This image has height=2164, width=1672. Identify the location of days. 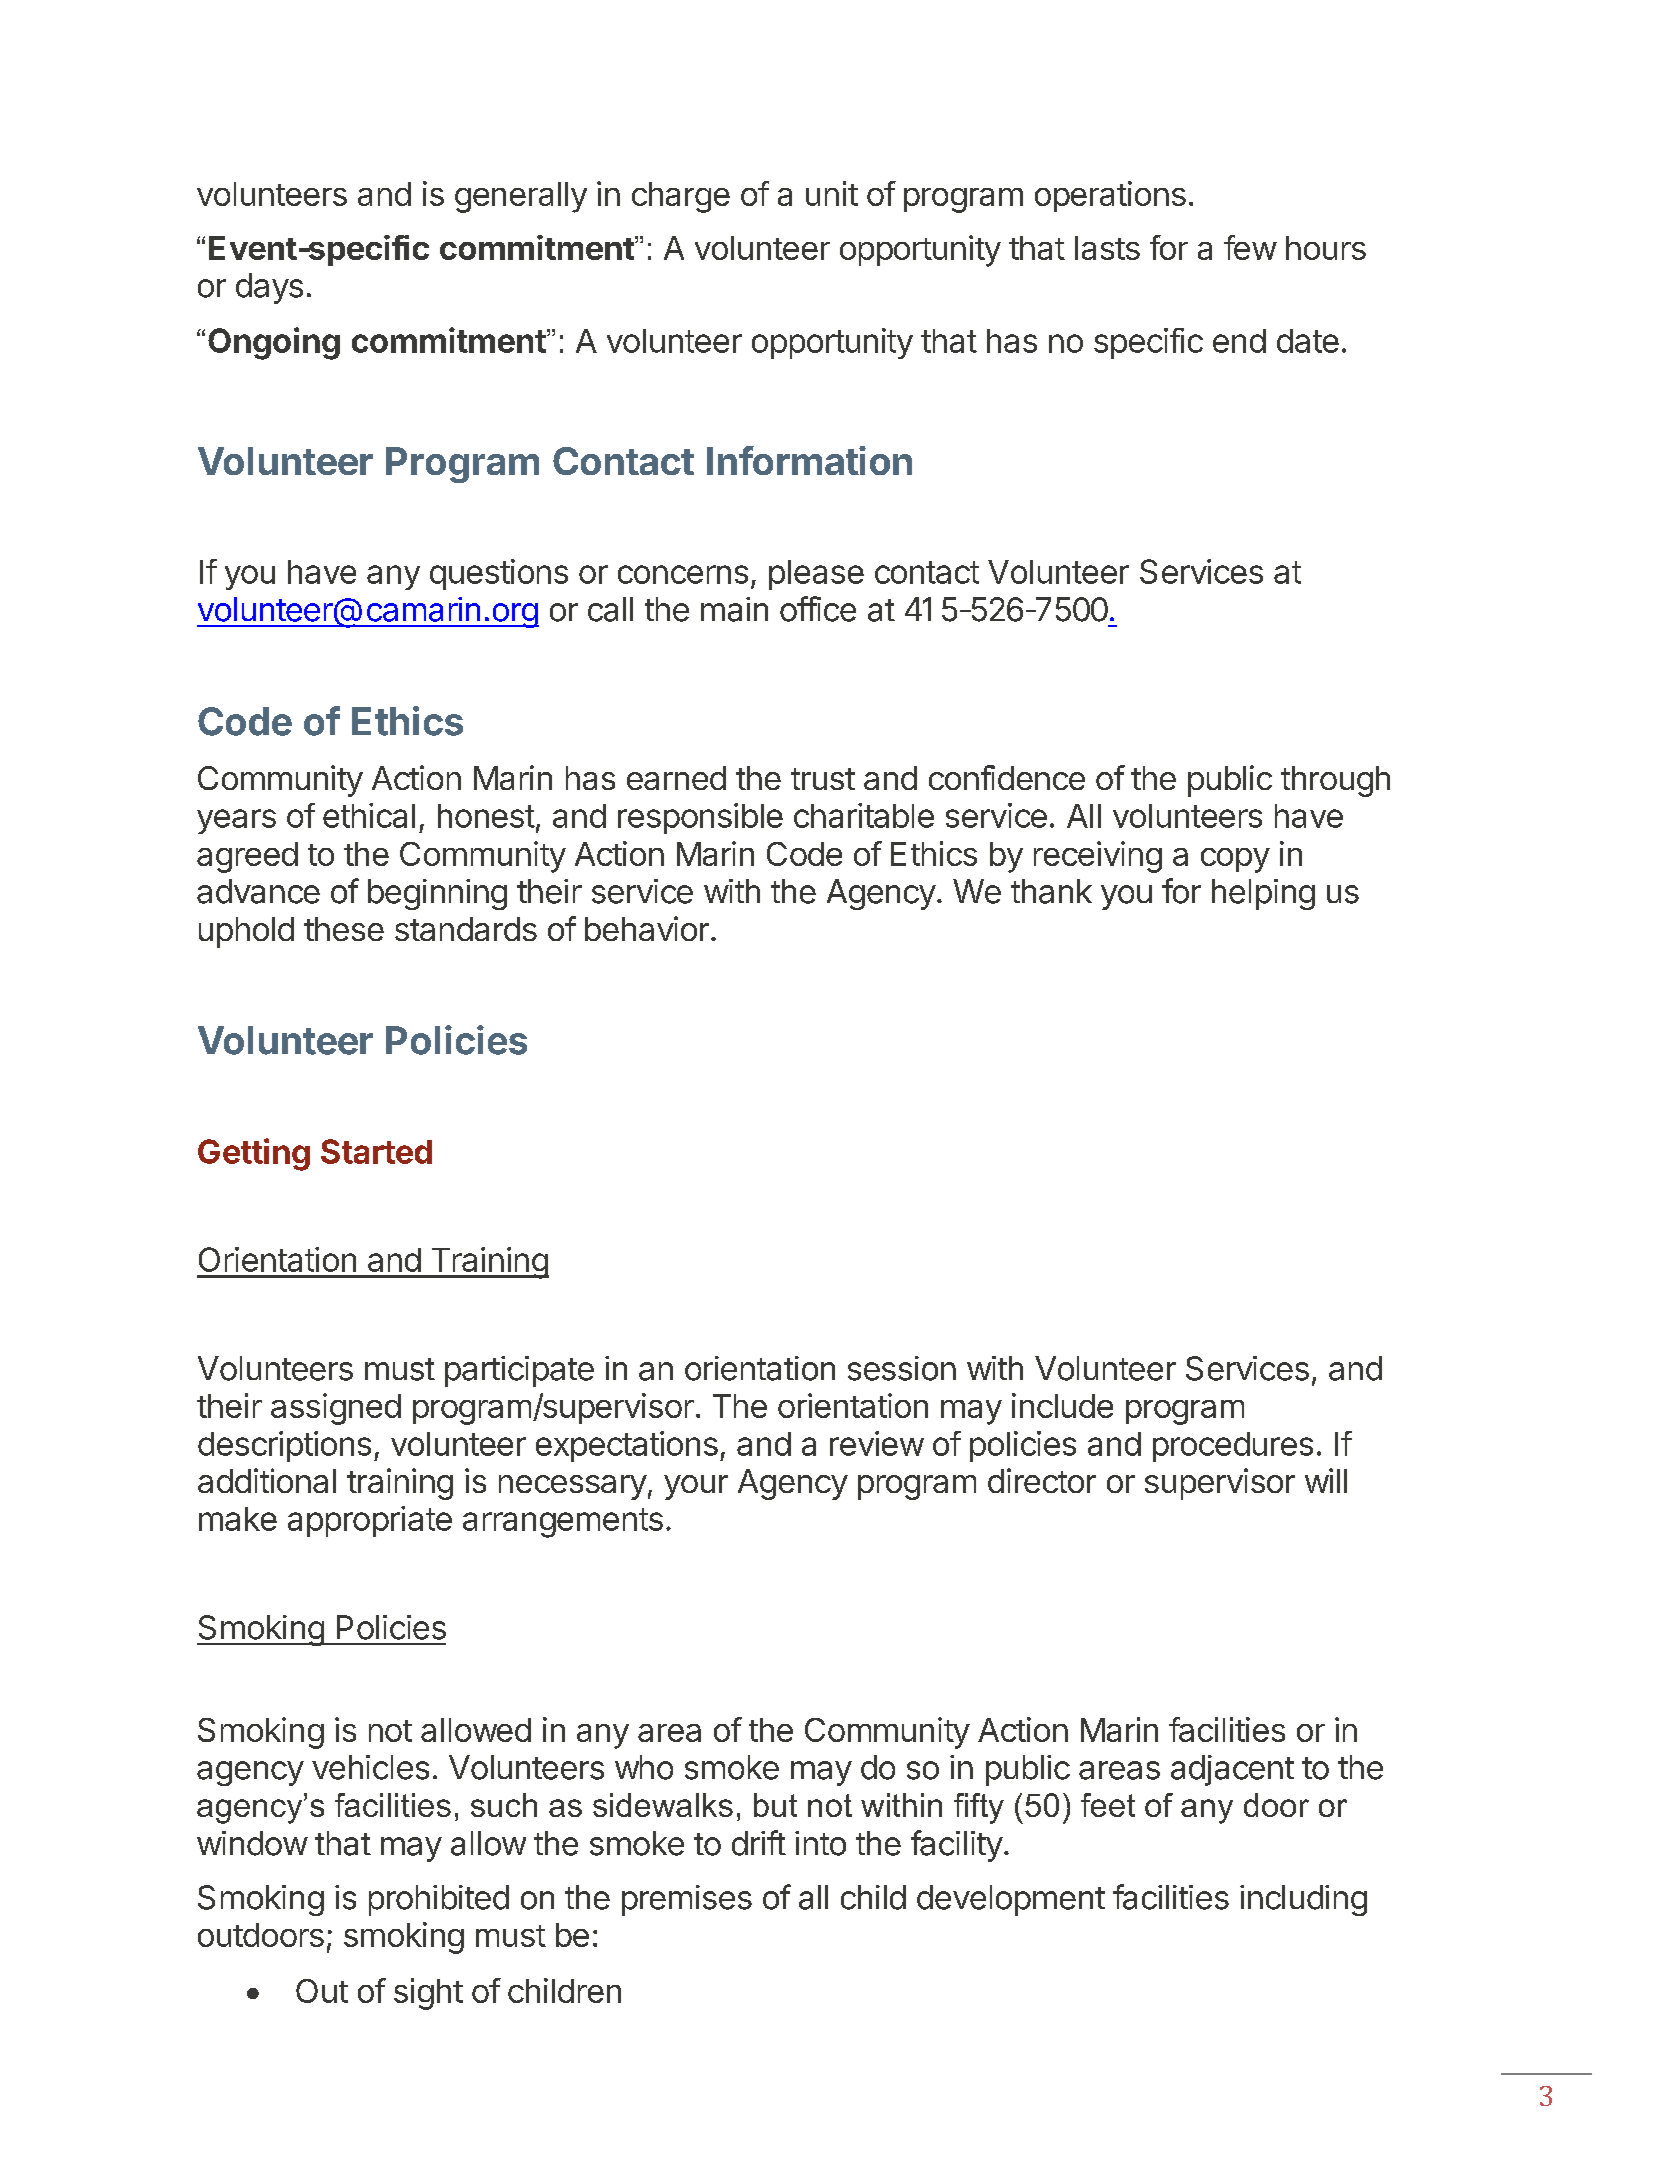
(269, 288).
